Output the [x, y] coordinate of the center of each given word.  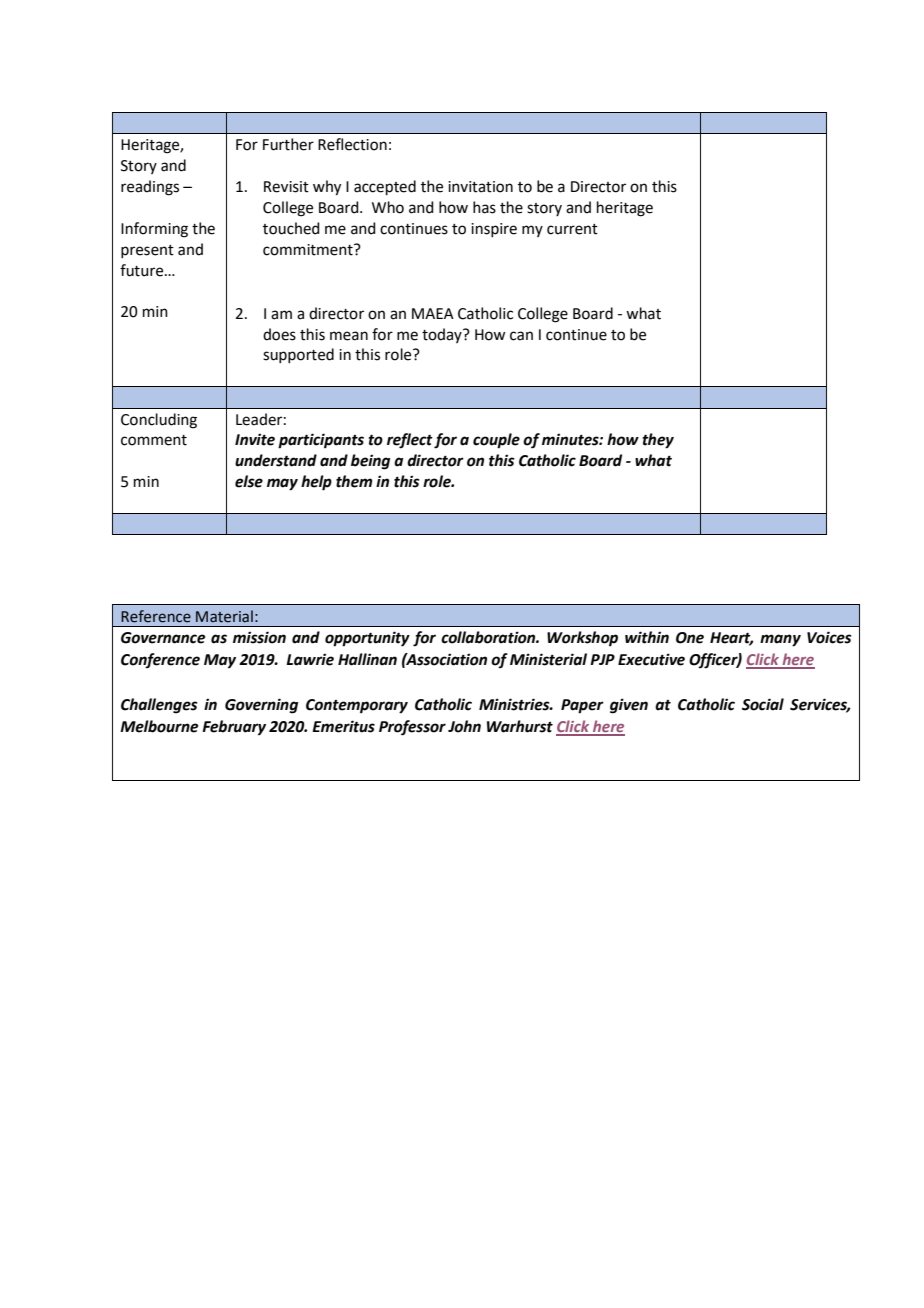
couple [496, 441]
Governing [261, 706]
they [658, 441]
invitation [480, 187]
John [464, 726]
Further [288, 144]
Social [763, 704]
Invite [255, 439]
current [572, 229]
